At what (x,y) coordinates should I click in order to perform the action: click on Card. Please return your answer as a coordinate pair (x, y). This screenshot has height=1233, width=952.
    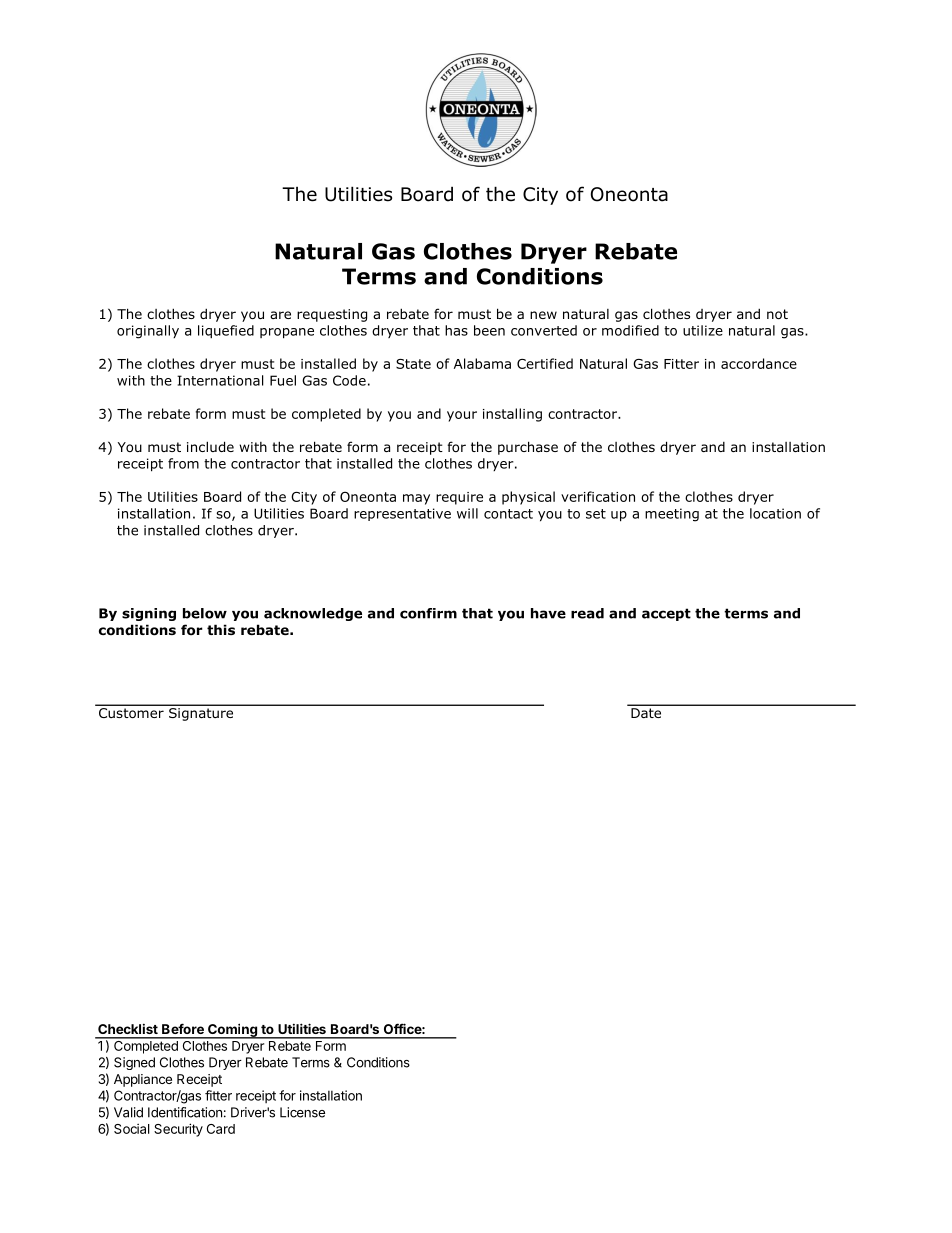
    Looking at the image, I should click on (221, 1129).
